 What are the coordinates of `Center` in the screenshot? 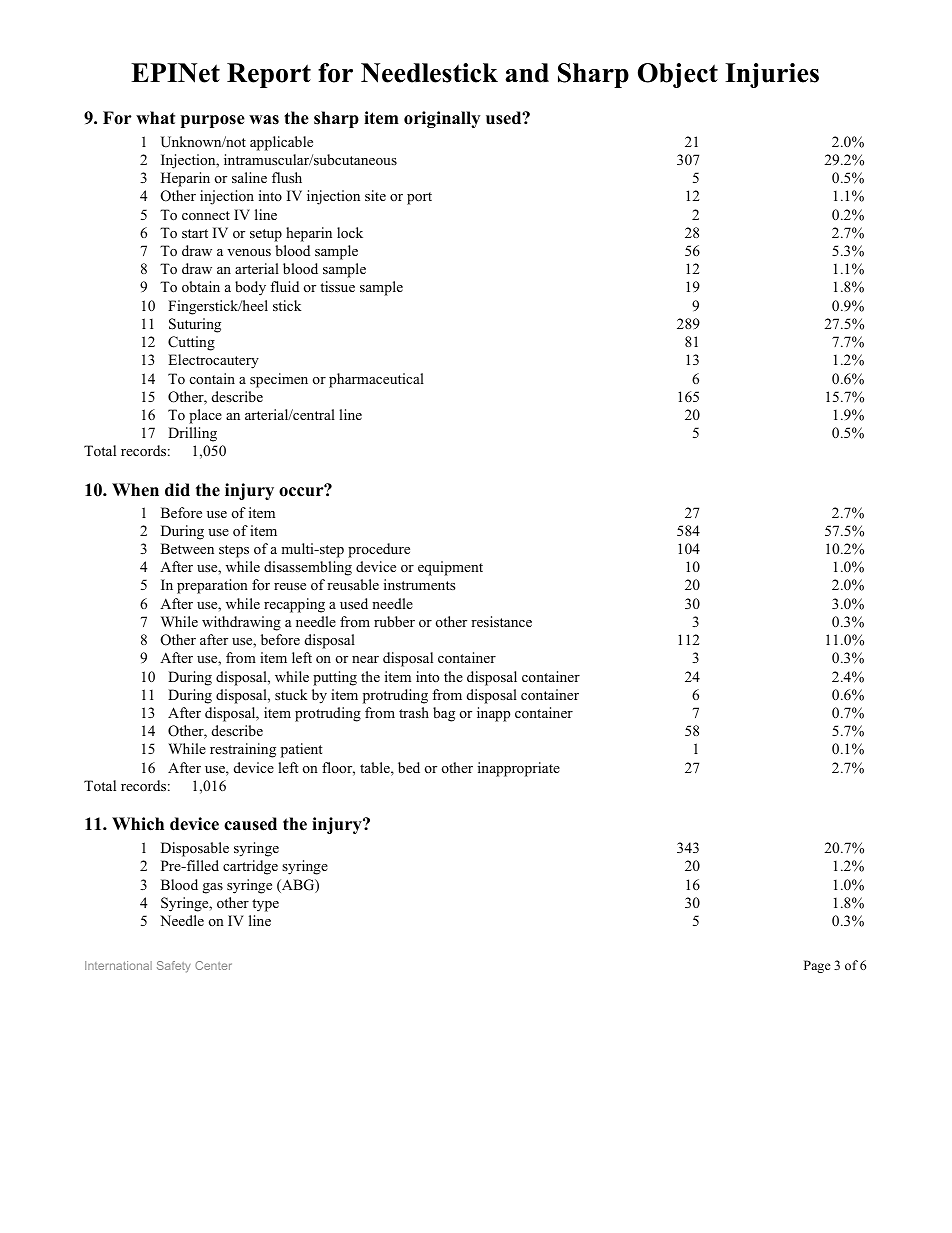 It's located at (213, 965).
